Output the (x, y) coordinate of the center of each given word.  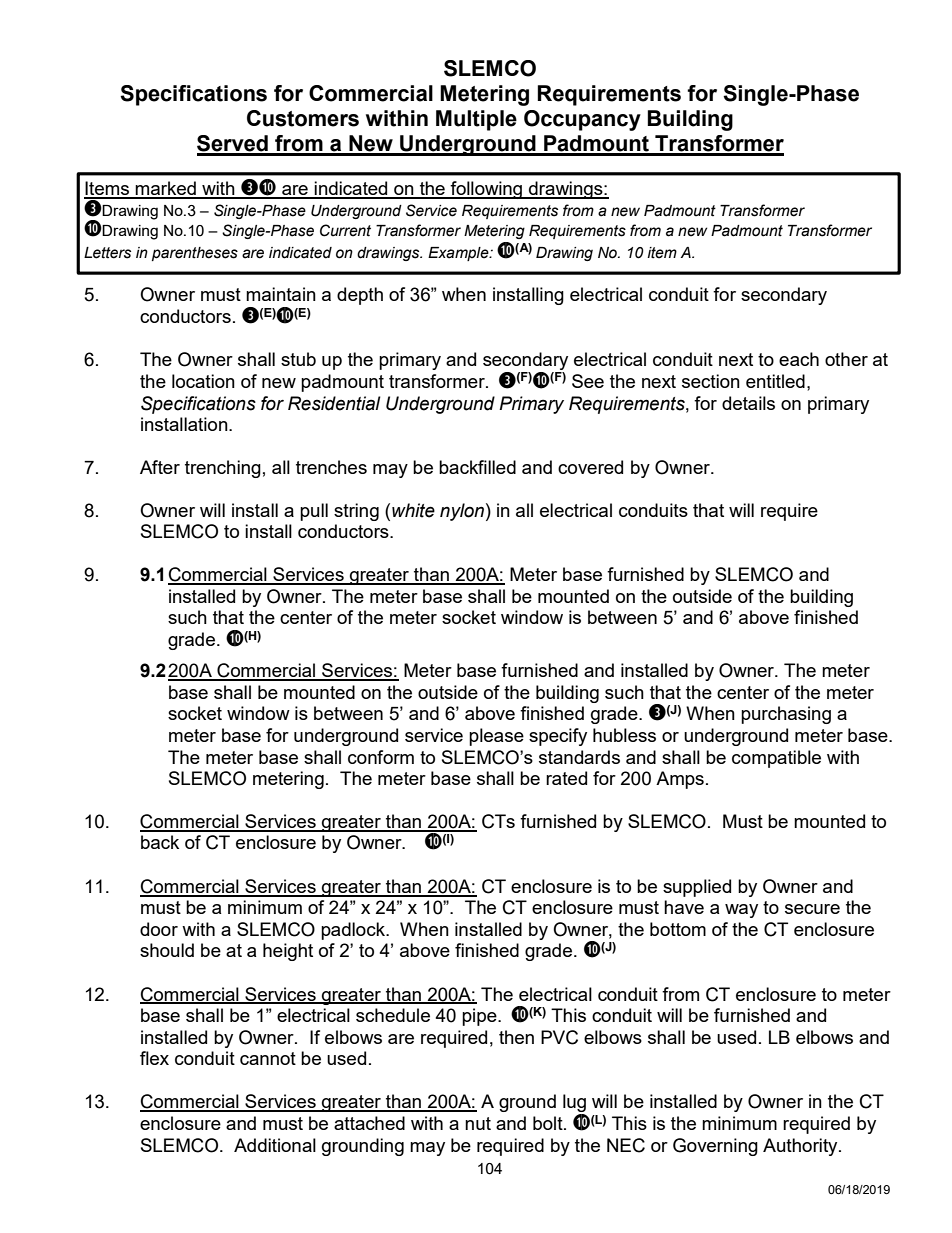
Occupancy (582, 120)
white (413, 510)
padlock (354, 931)
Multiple (476, 120)
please (496, 737)
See (588, 381)
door (159, 929)
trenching (223, 469)
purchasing (786, 715)
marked (166, 189)
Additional (275, 1145)
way (741, 911)
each (799, 359)
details (748, 403)
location (203, 381)
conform (381, 757)
